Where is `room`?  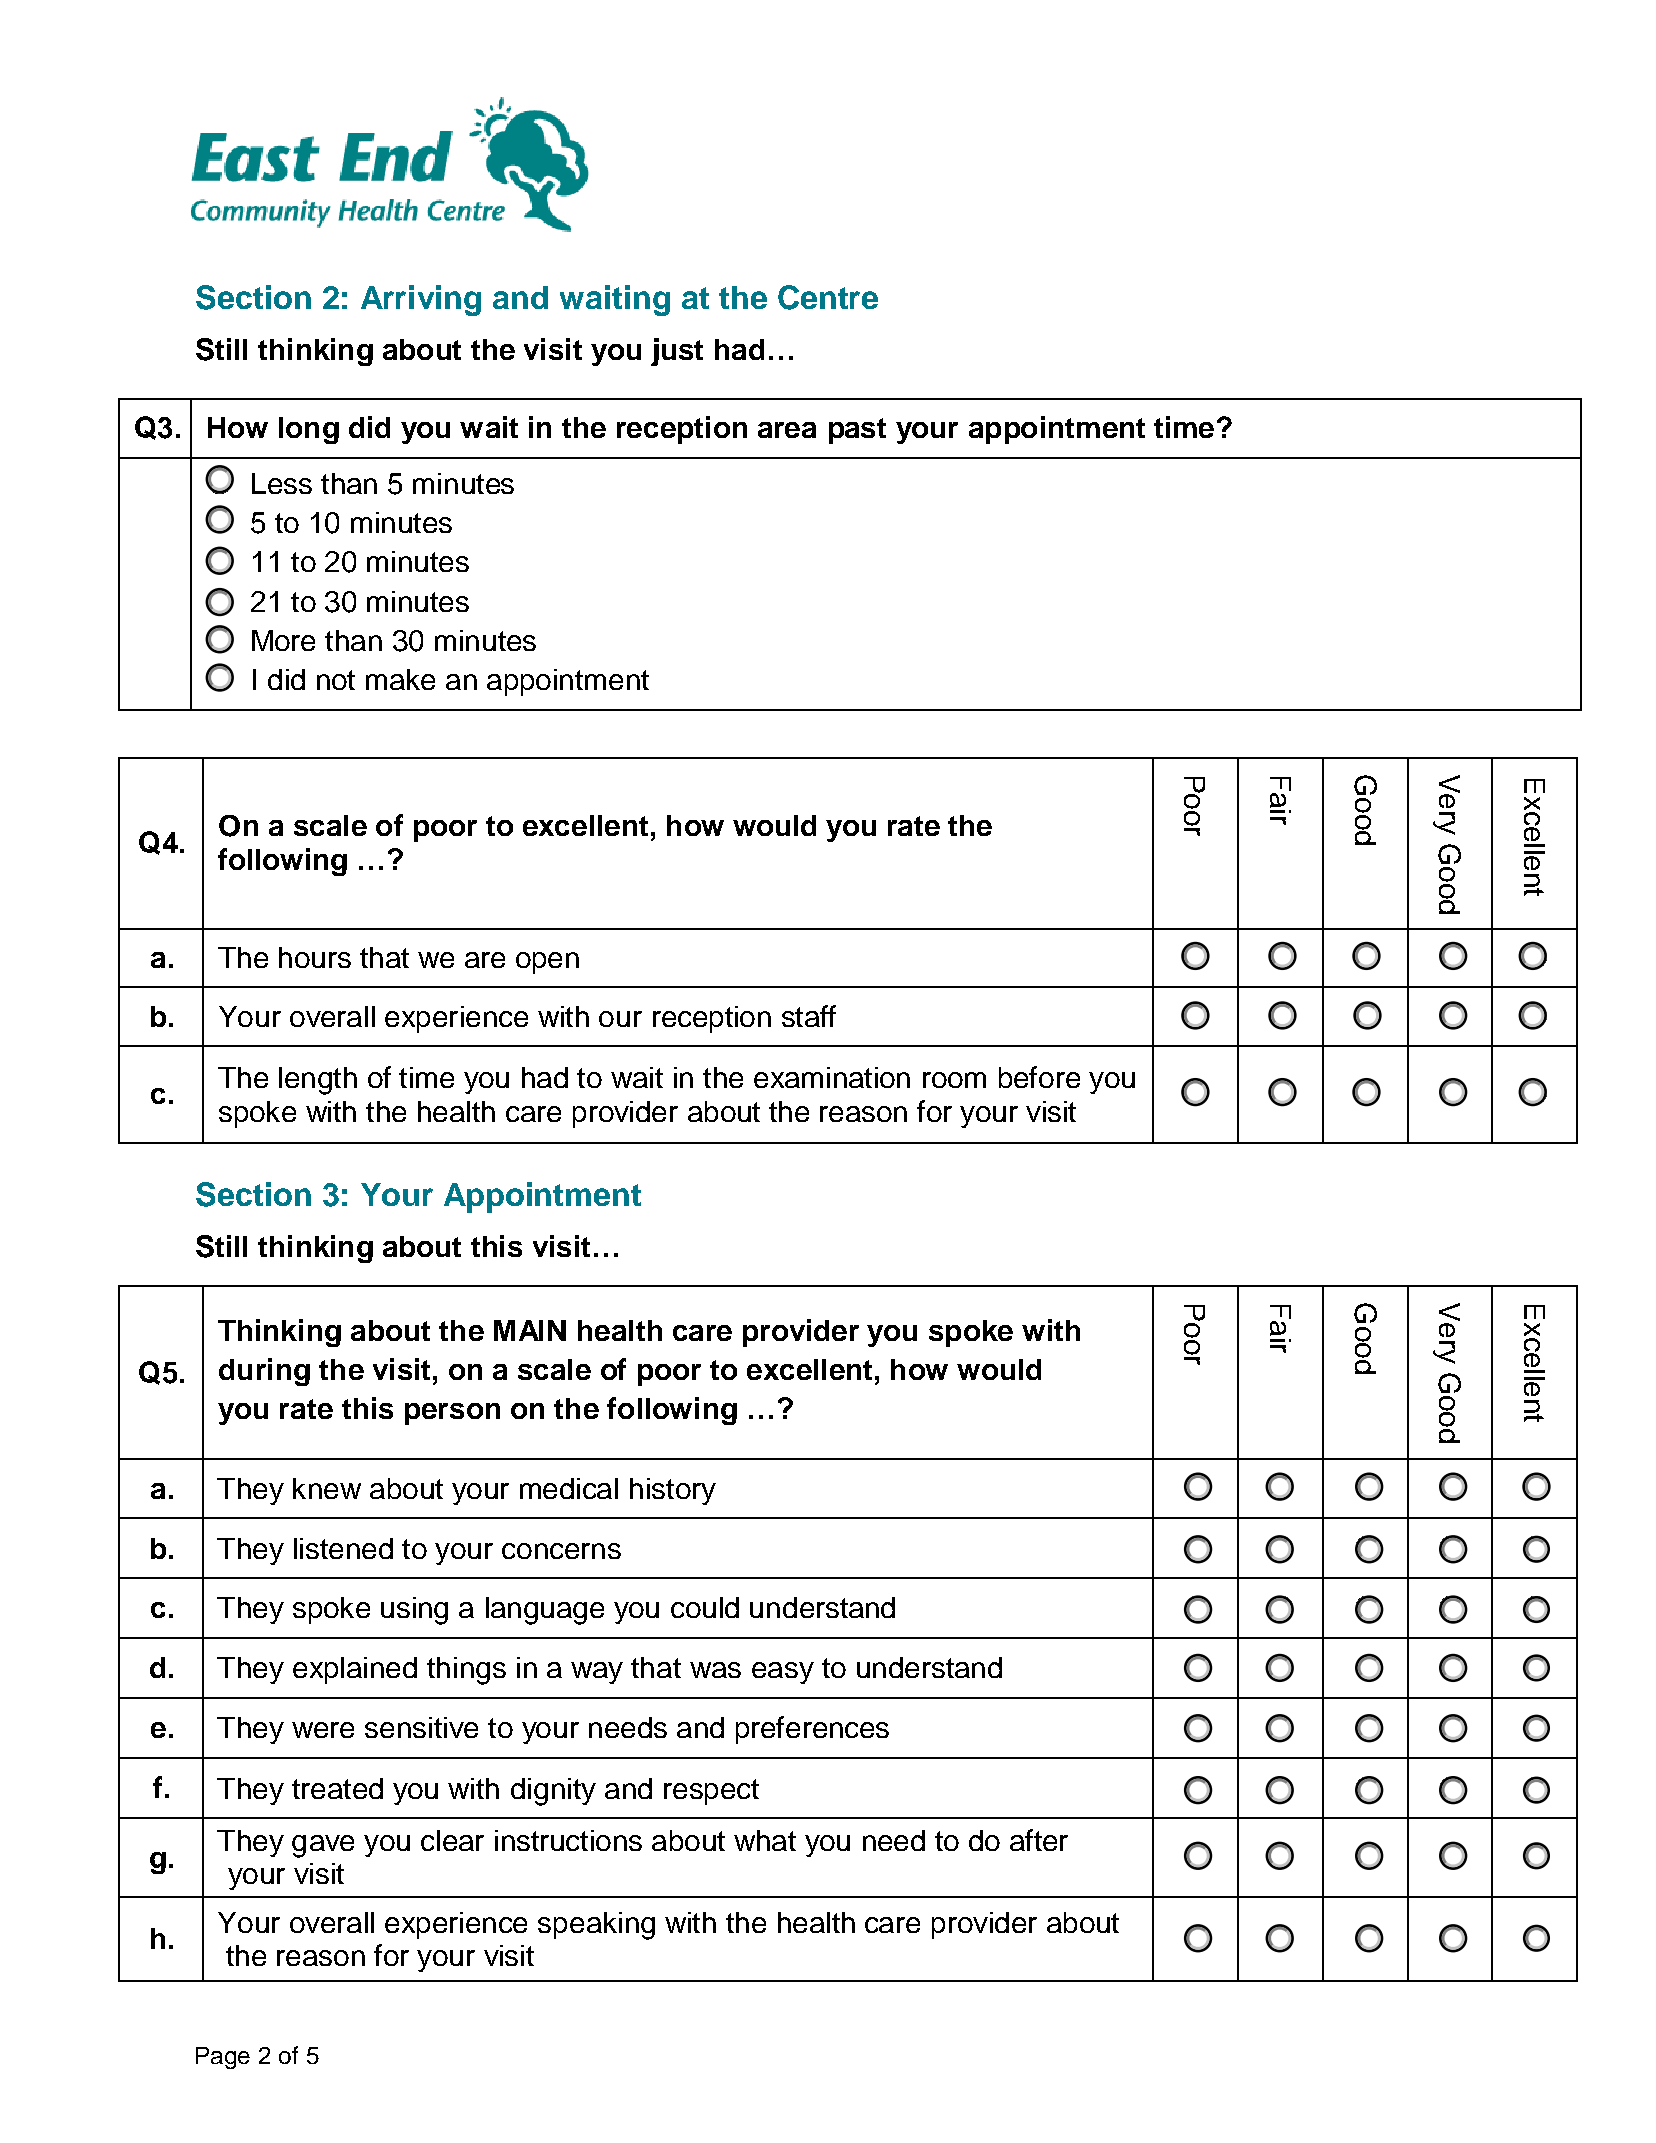
room is located at coordinates (954, 1080).
